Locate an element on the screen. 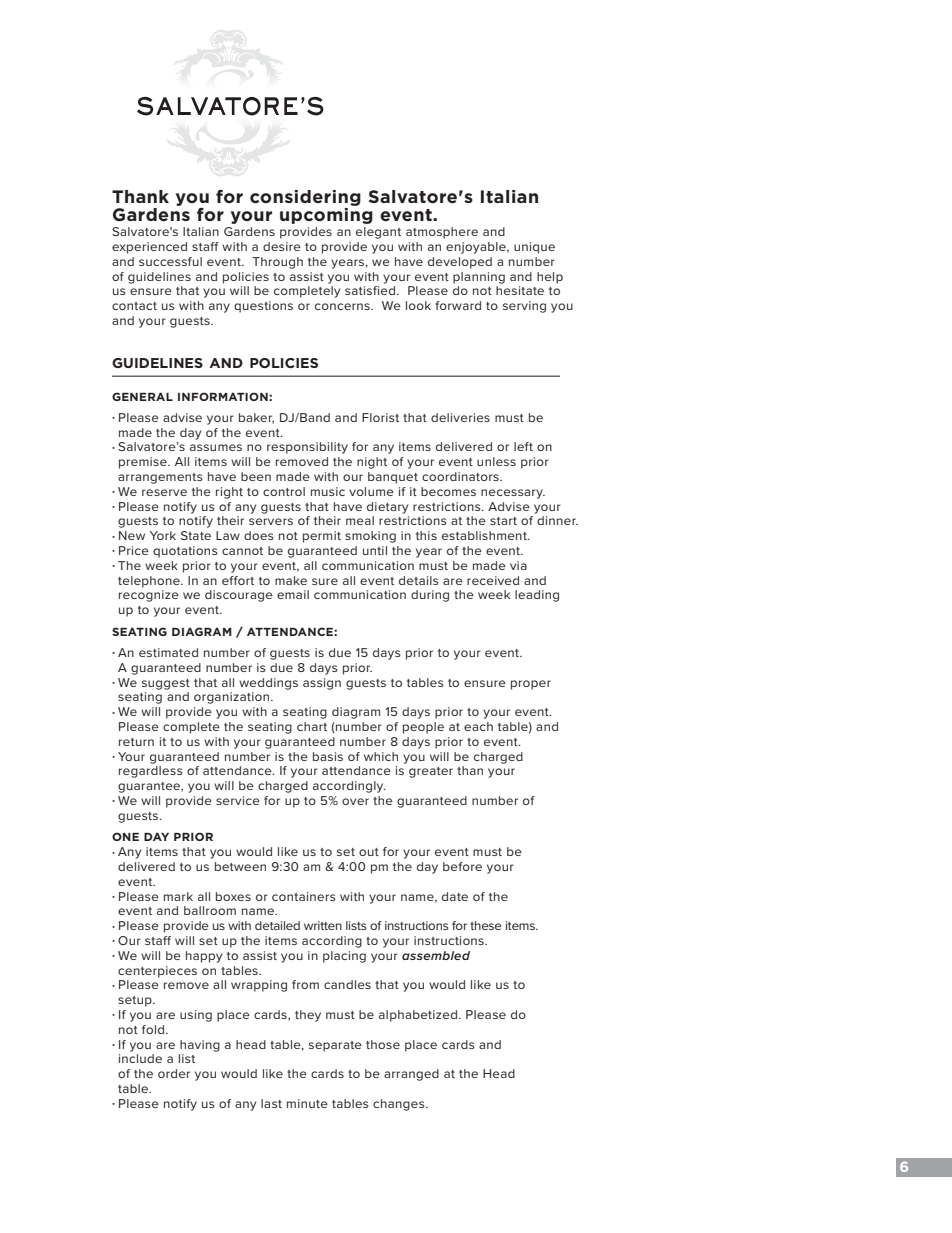 This screenshot has height=1233, width=952. arranged is located at coordinates (411, 1075).
